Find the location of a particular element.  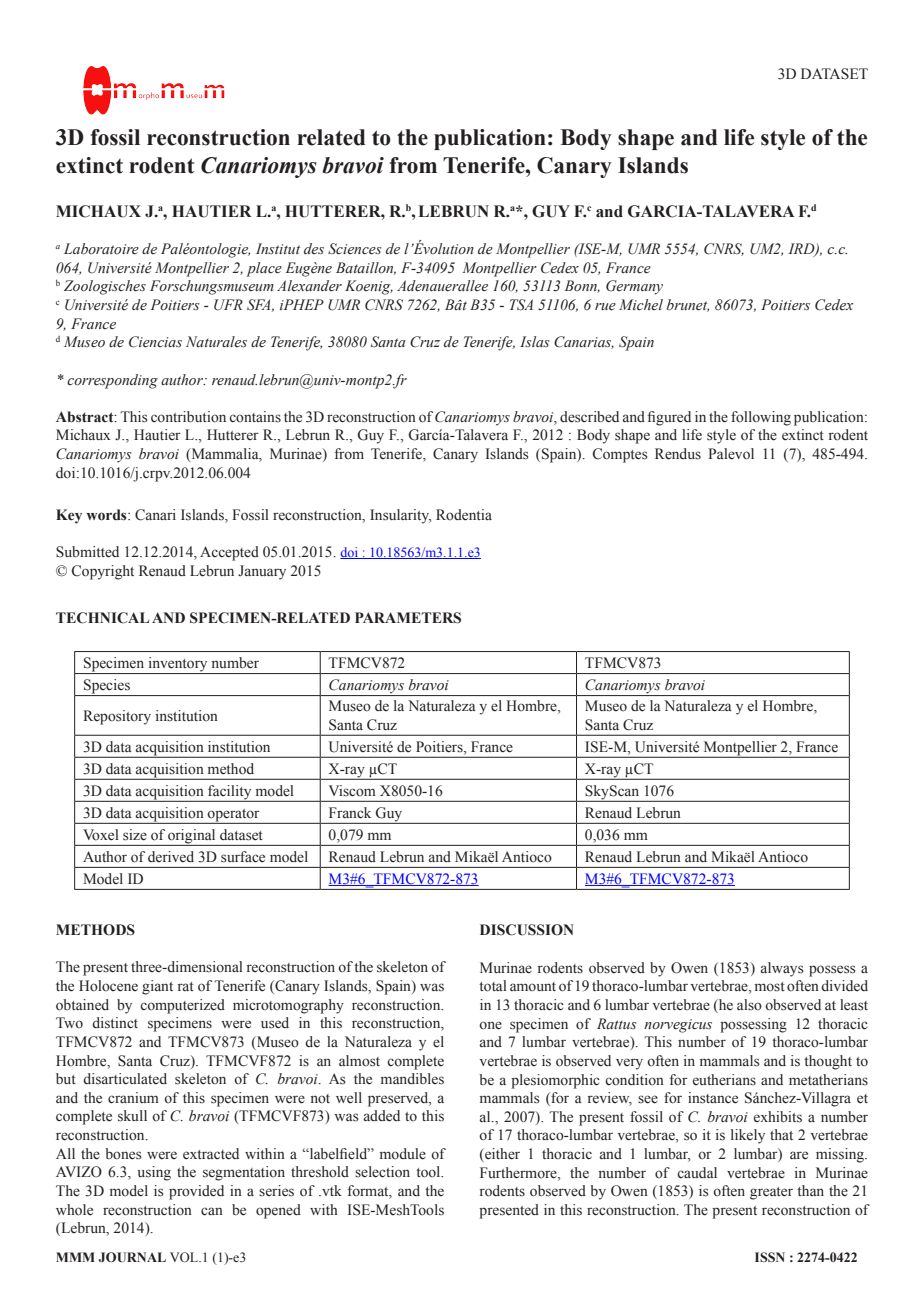

always is located at coordinates (782, 969).
